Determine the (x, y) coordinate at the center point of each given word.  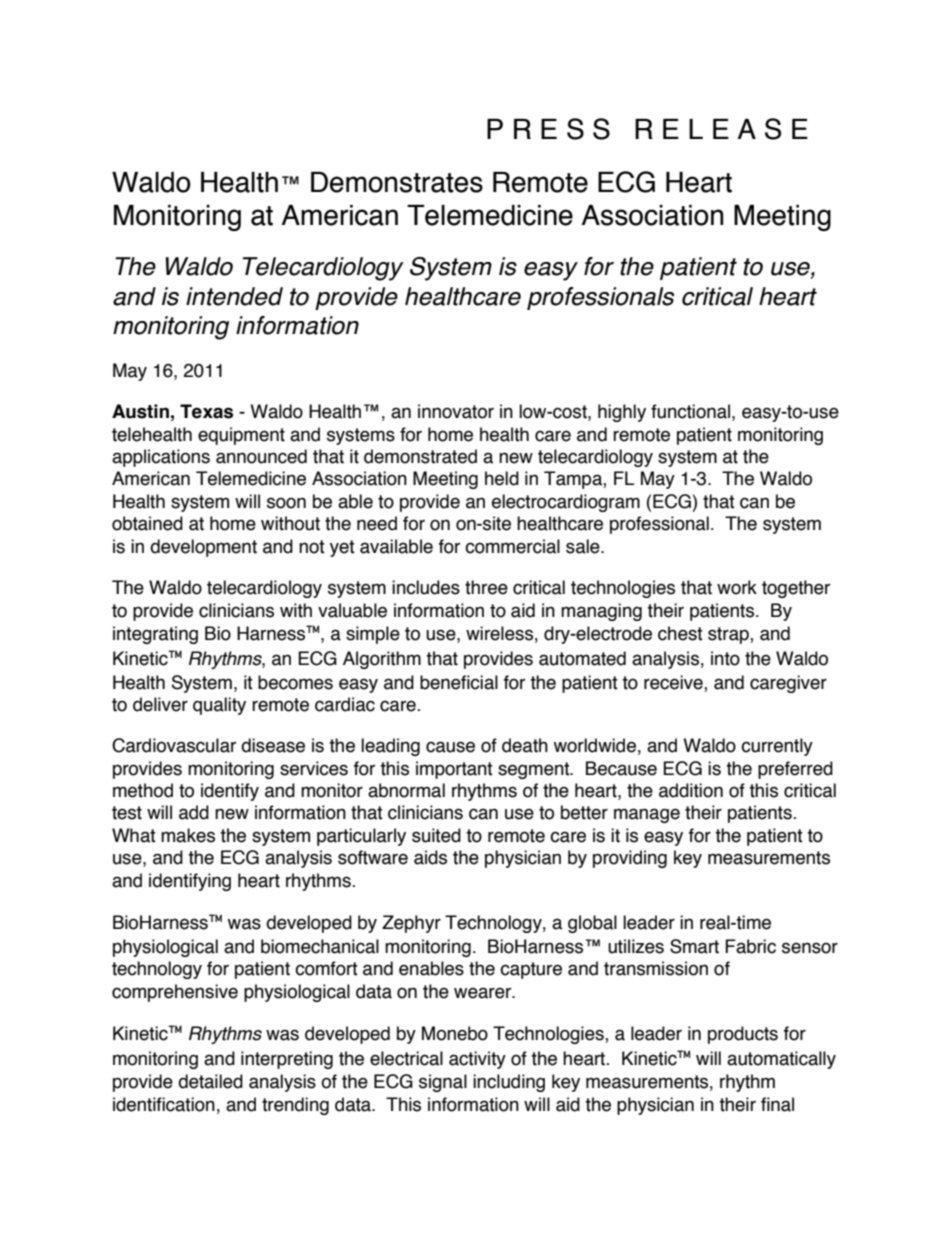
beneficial (459, 682)
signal (443, 1083)
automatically (781, 1060)
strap (729, 635)
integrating (155, 635)
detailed (210, 1081)
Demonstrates (397, 182)
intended (234, 296)
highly (622, 413)
